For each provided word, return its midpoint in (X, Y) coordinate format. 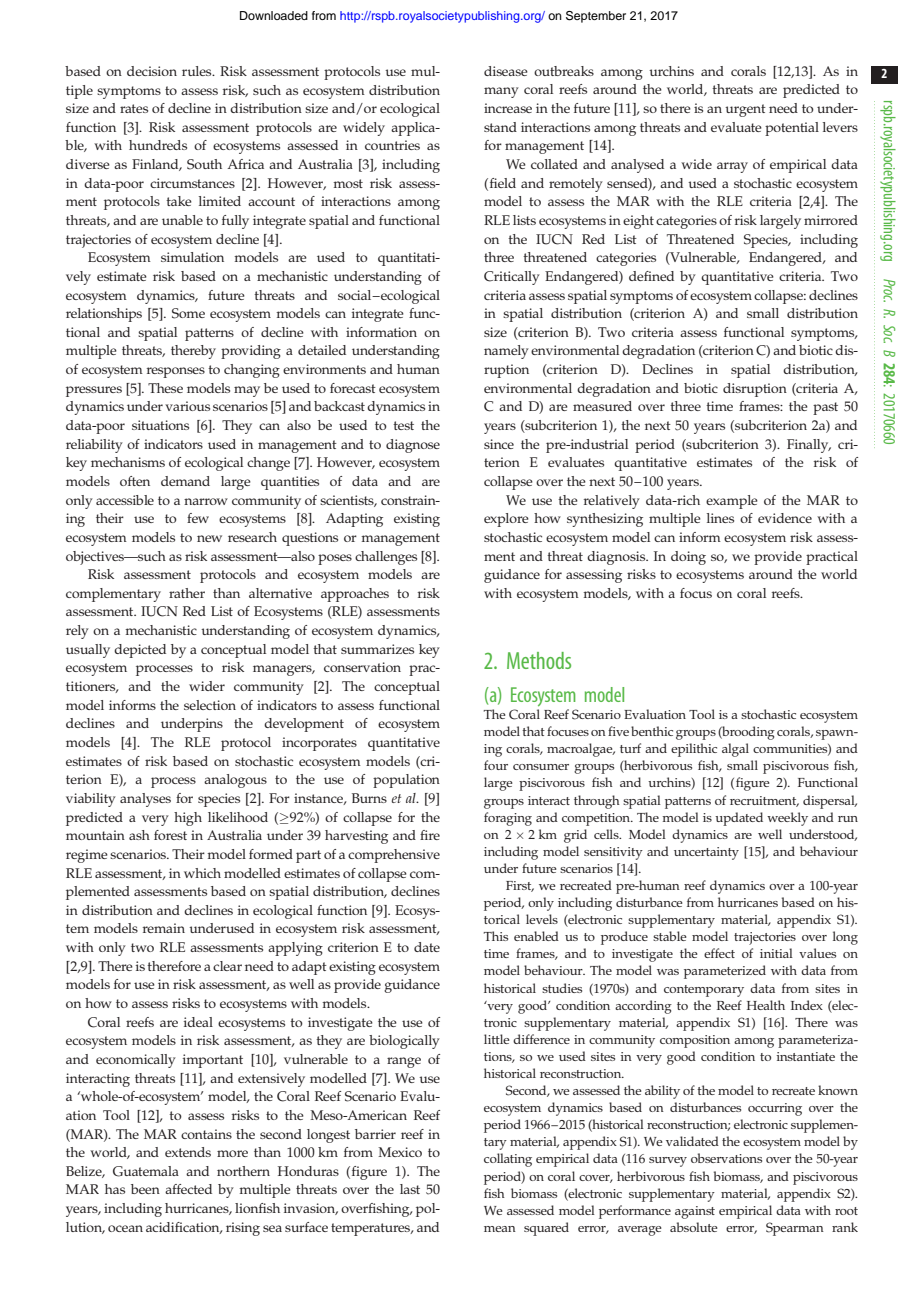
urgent (745, 110)
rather (187, 593)
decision (152, 71)
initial (776, 953)
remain (164, 928)
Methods (539, 660)
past (825, 408)
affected (188, 1189)
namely (506, 352)
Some (188, 313)
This (496, 936)
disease (506, 71)
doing (688, 558)
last (410, 1189)
